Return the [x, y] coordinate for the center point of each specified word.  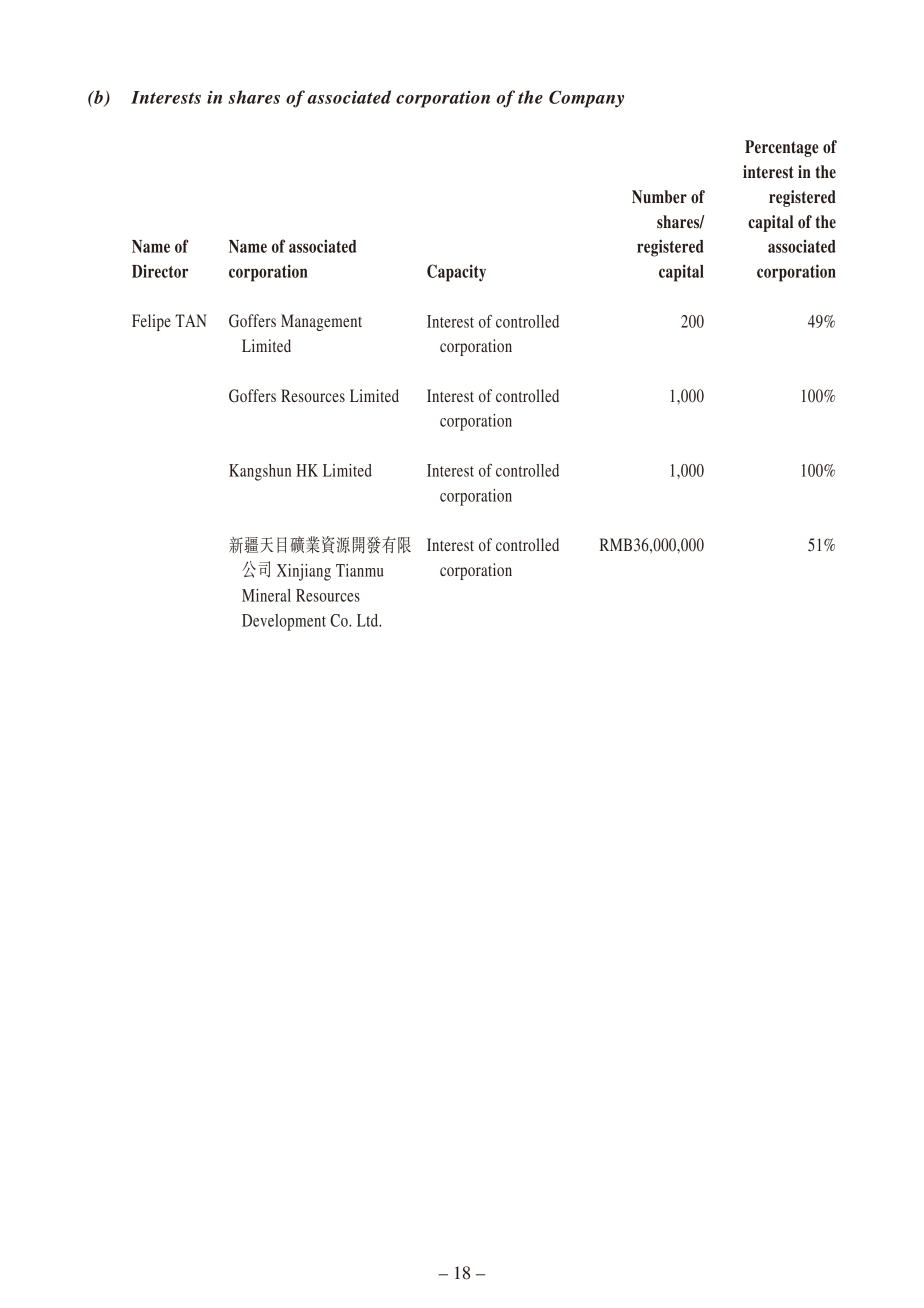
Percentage [782, 148]
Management [321, 322]
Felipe [151, 322]
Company [586, 99]
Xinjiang [304, 572]
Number [659, 197]
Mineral [266, 595]
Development [284, 622]
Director [160, 271]
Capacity [456, 273]
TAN [191, 320]
